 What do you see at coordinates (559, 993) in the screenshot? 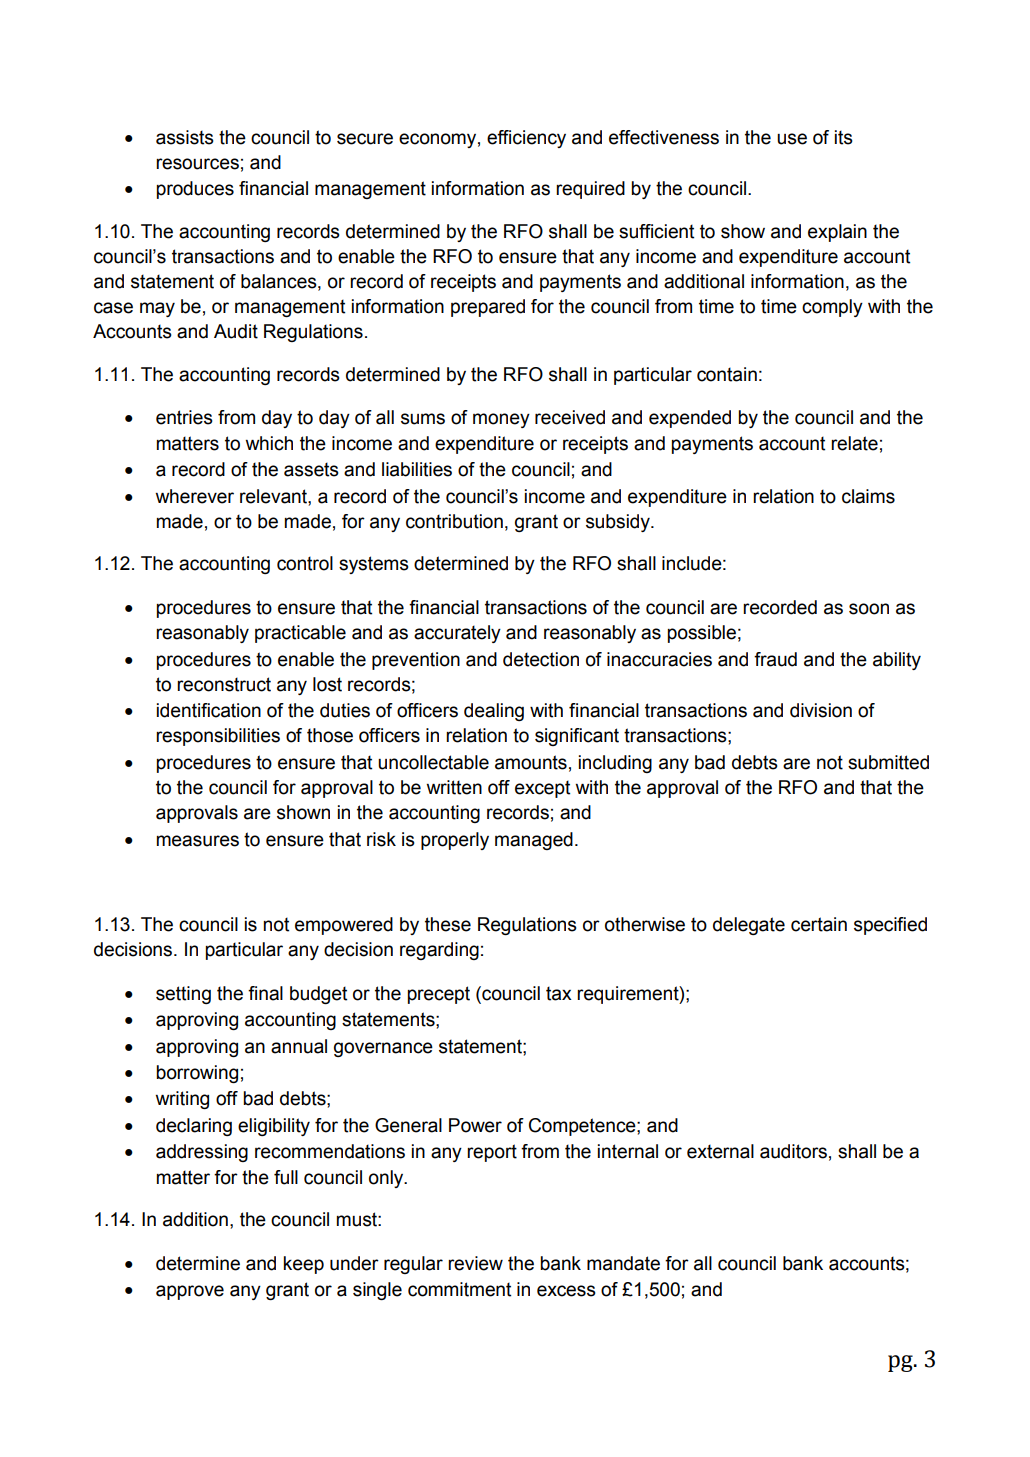
I see `tax` at bounding box center [559, 993].
